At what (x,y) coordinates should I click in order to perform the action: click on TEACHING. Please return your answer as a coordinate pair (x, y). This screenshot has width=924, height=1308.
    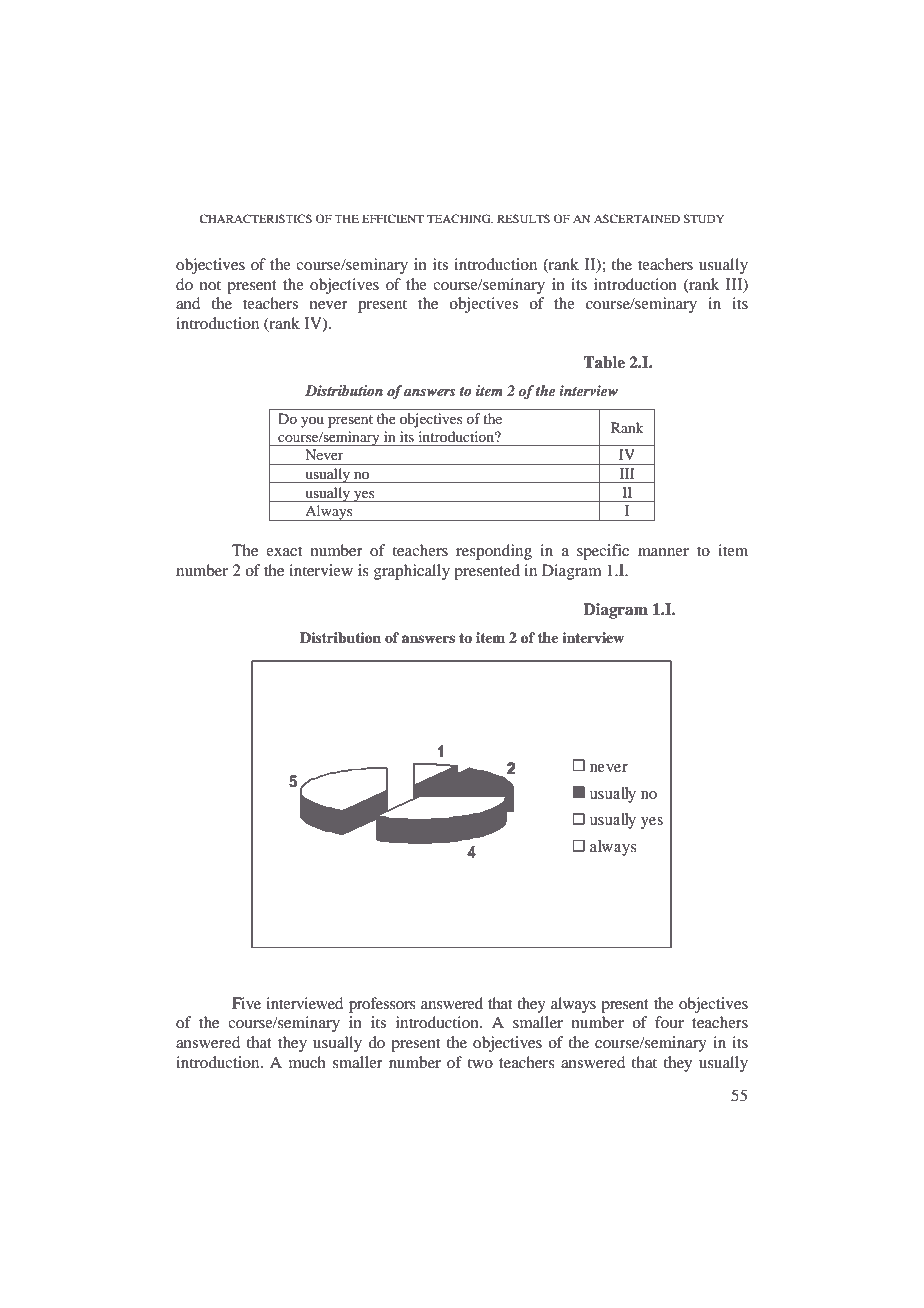
    Looking at the image, I should click on (460, 218).
